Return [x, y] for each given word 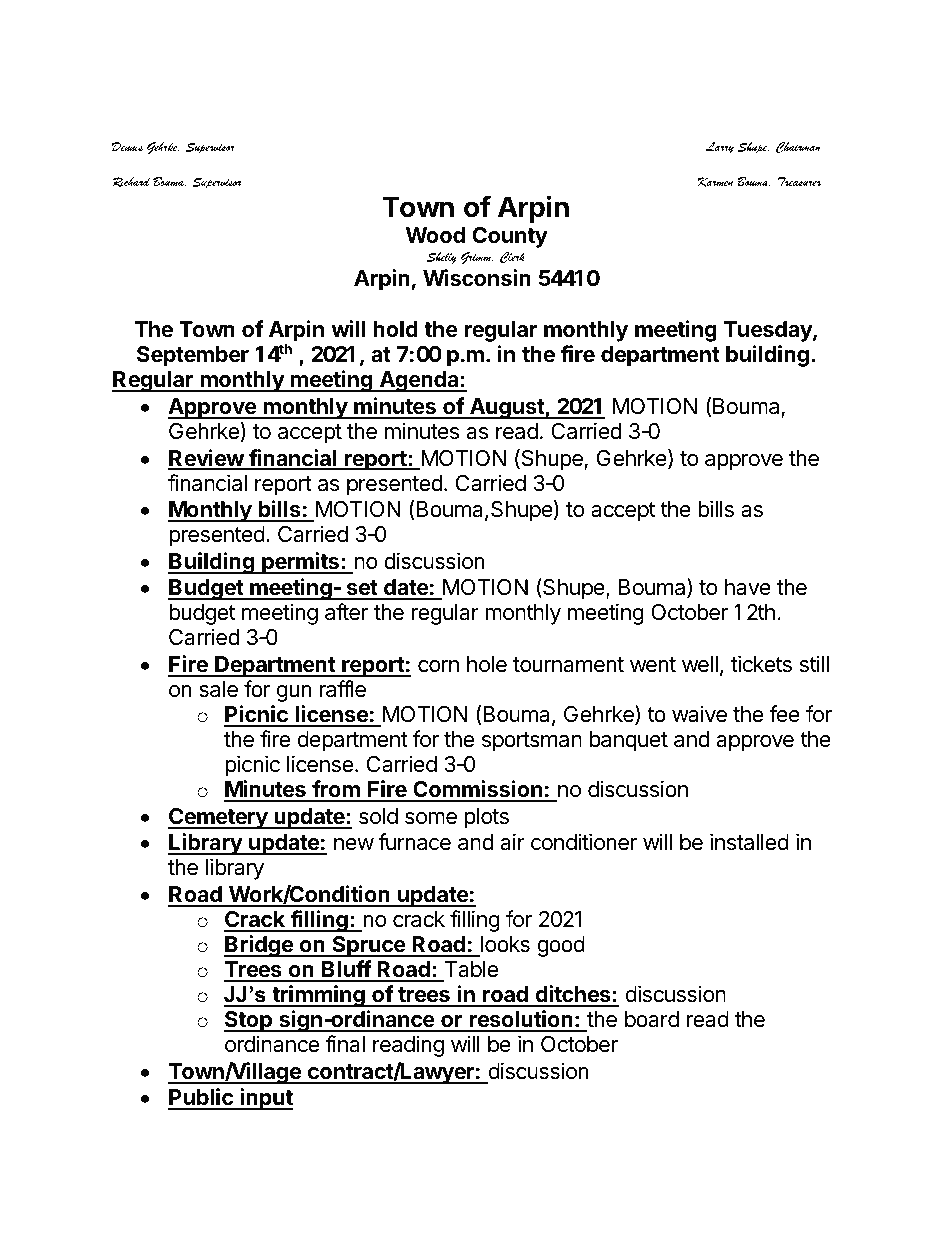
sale [218, 689]
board [652, 1019]
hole [487, 664]
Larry [719, 148]
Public [201, 1098]
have [748, 587]
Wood [435, 235]
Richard [131, 182]
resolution [521, 1020]
